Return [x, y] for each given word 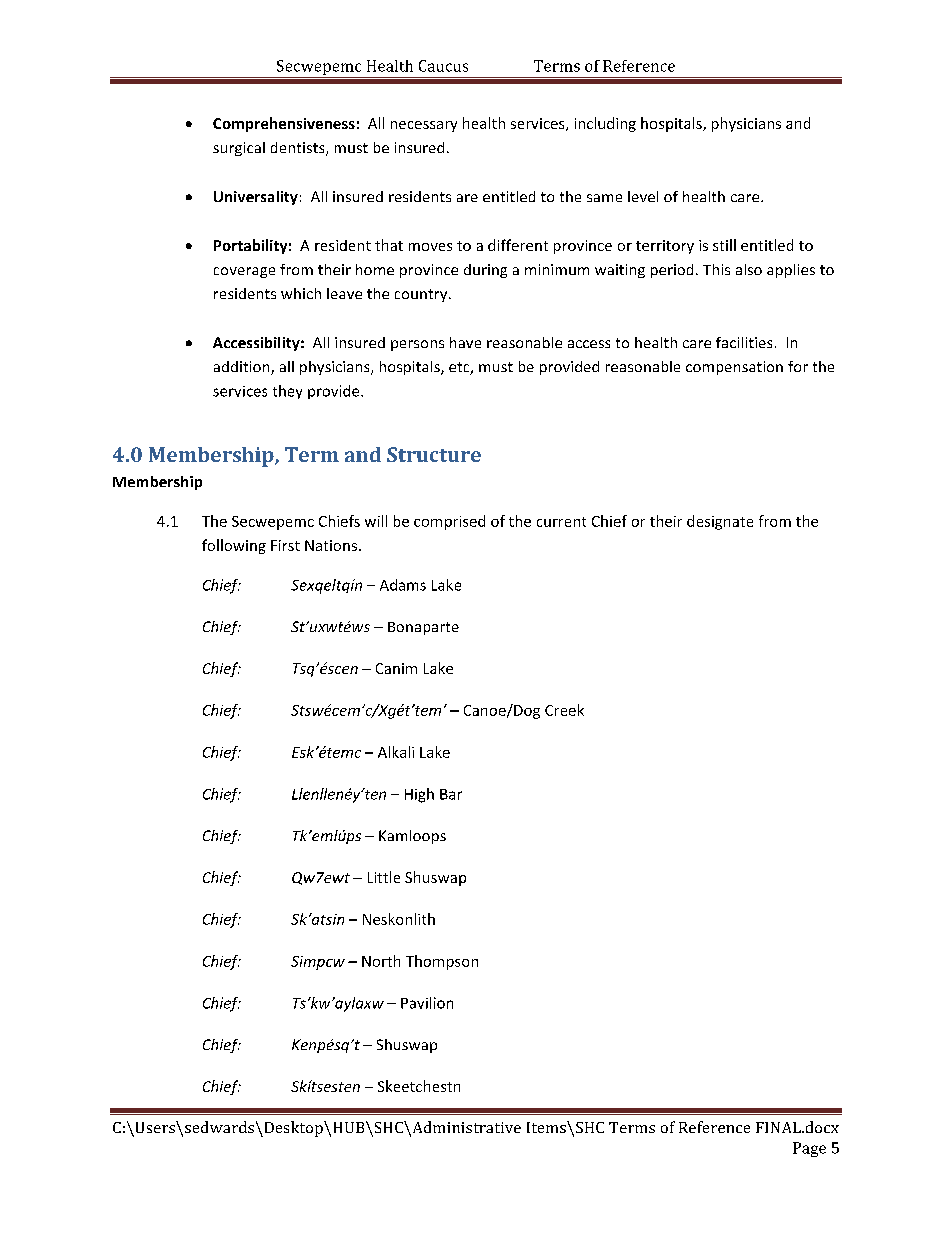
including [605, 124]
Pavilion [427, 1003]
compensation [734, 368]
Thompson [442, 962]
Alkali [396, 752]
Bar [451, 794]
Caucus [443, 66]
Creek [564, 710]
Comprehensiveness [284, 124]
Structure [434, 454]
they [287, 392]
